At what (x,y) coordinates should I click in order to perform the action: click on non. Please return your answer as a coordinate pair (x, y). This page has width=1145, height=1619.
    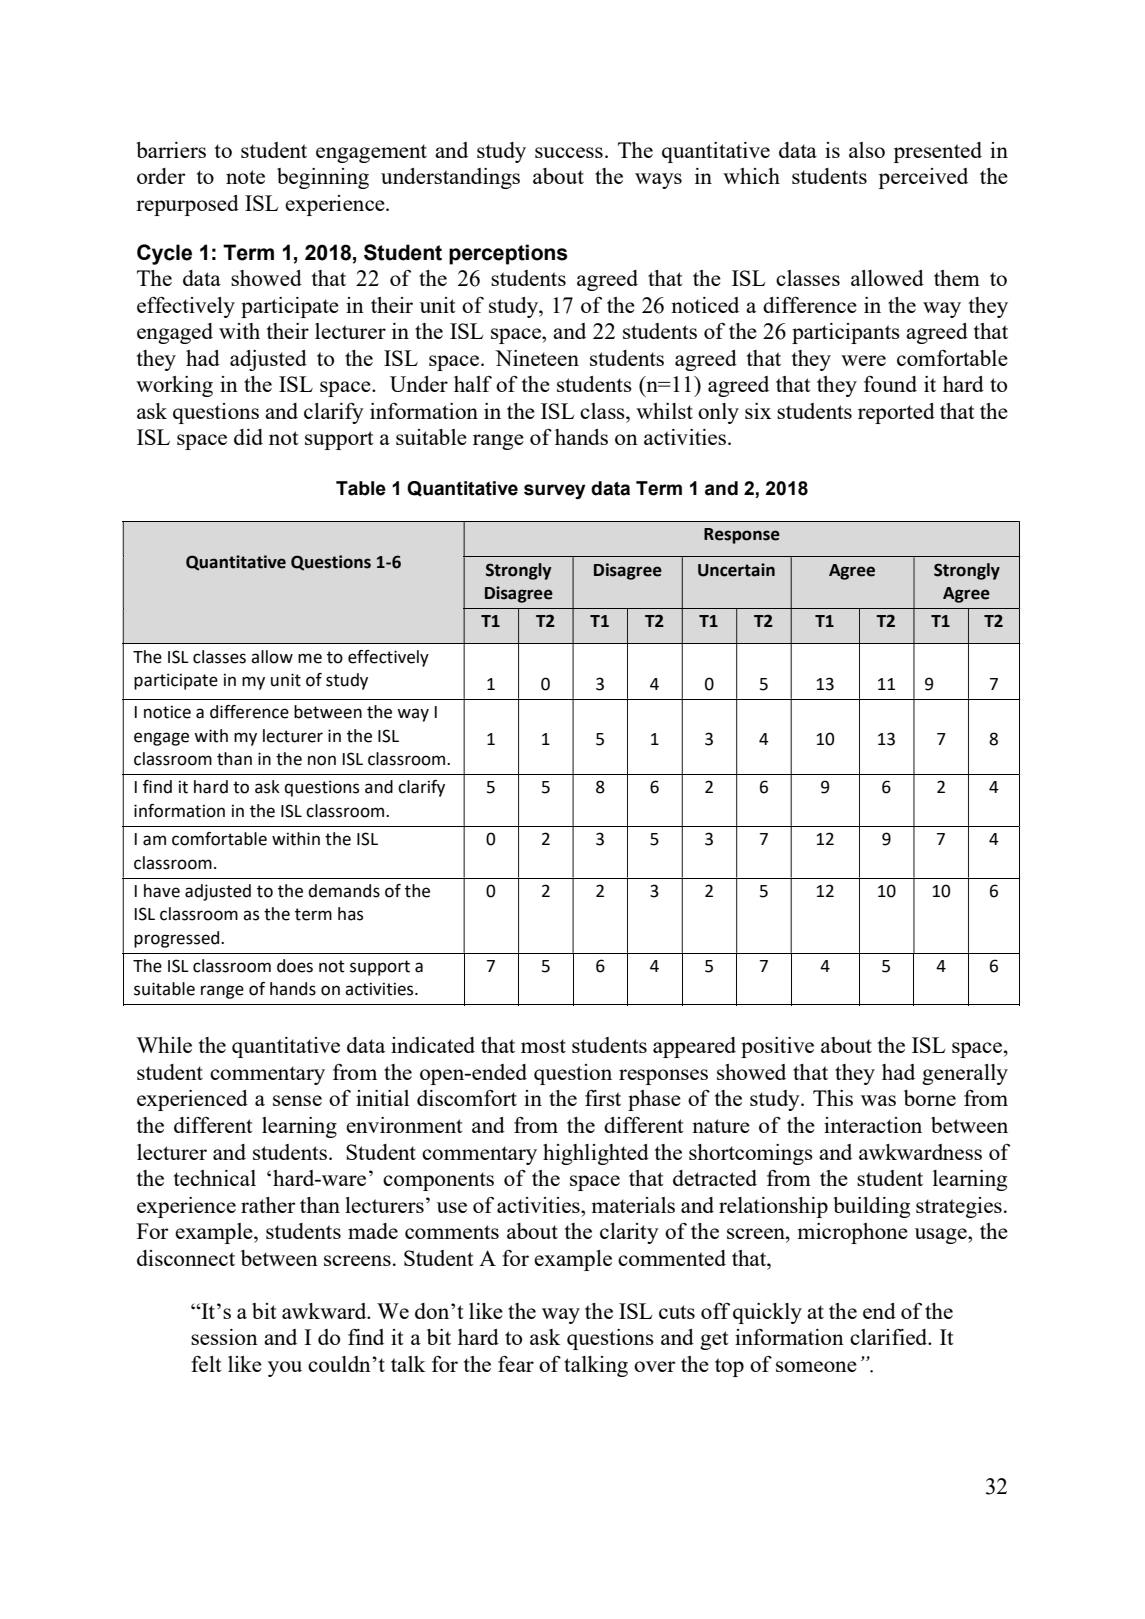
    Looking at the image, I should click on (322, 760).
